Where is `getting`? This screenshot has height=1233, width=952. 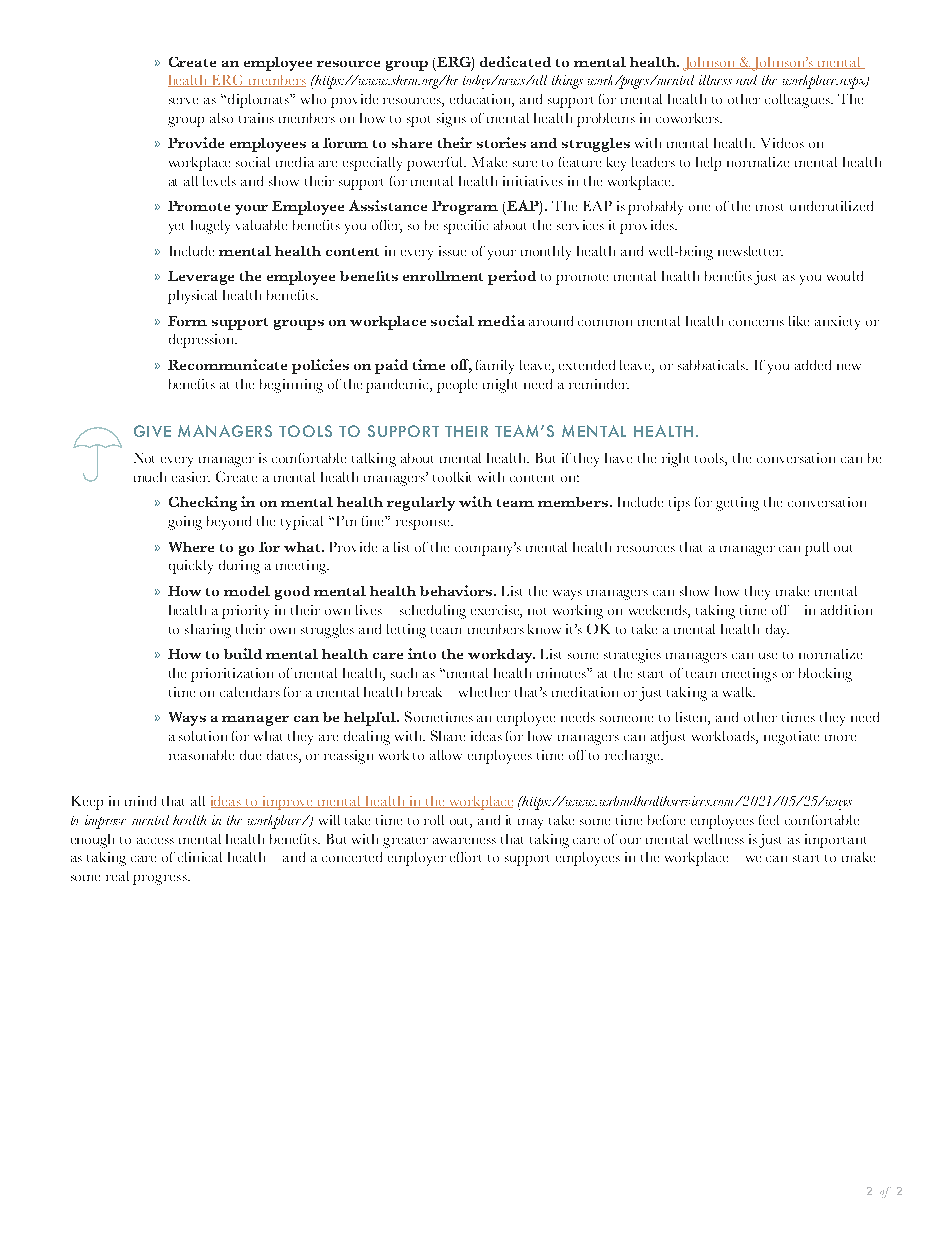 getting is located at coordinates (737, 504).
